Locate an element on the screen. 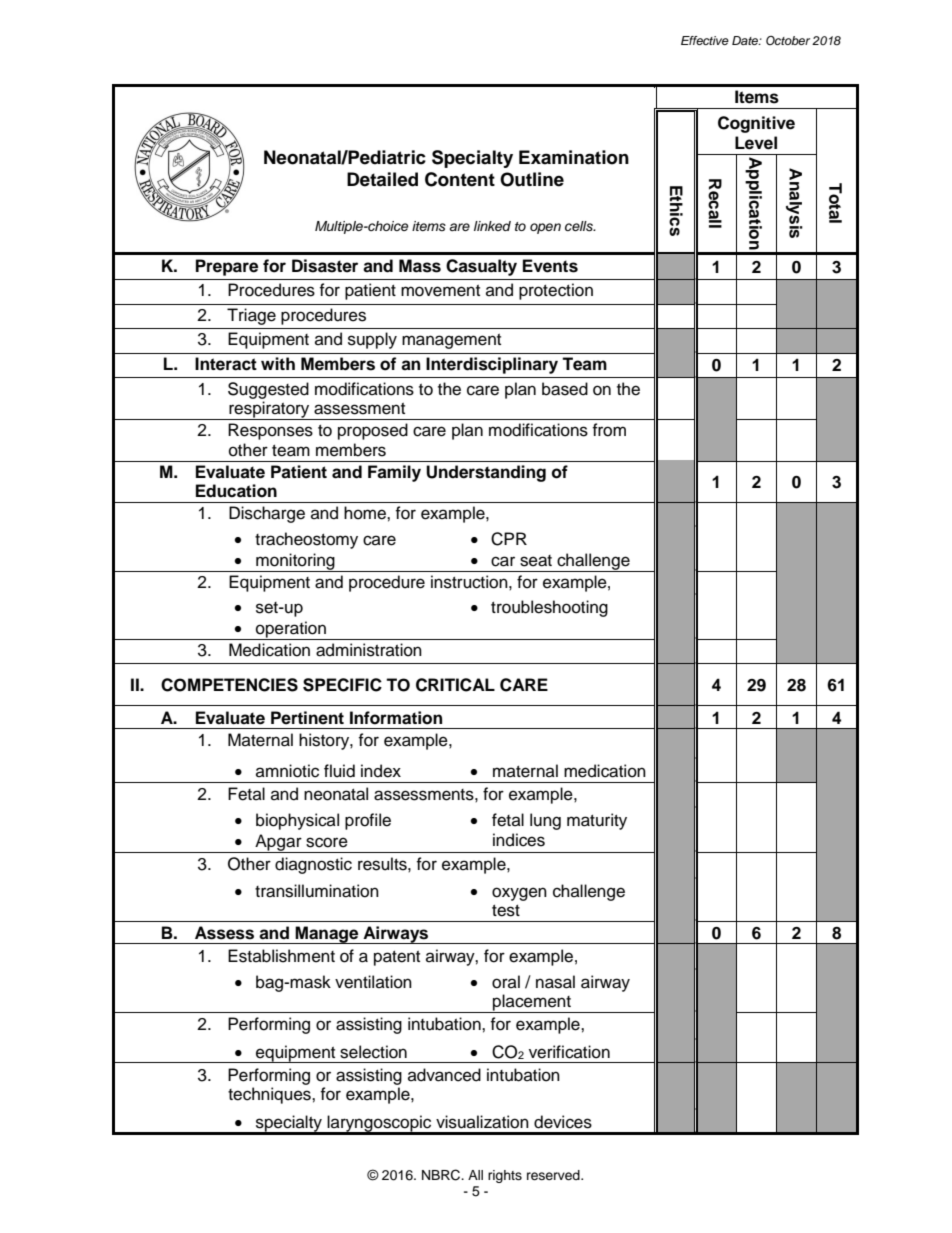 This screenshot has height=1233, width=952. visualization is located at coordinates (482, 1122).
